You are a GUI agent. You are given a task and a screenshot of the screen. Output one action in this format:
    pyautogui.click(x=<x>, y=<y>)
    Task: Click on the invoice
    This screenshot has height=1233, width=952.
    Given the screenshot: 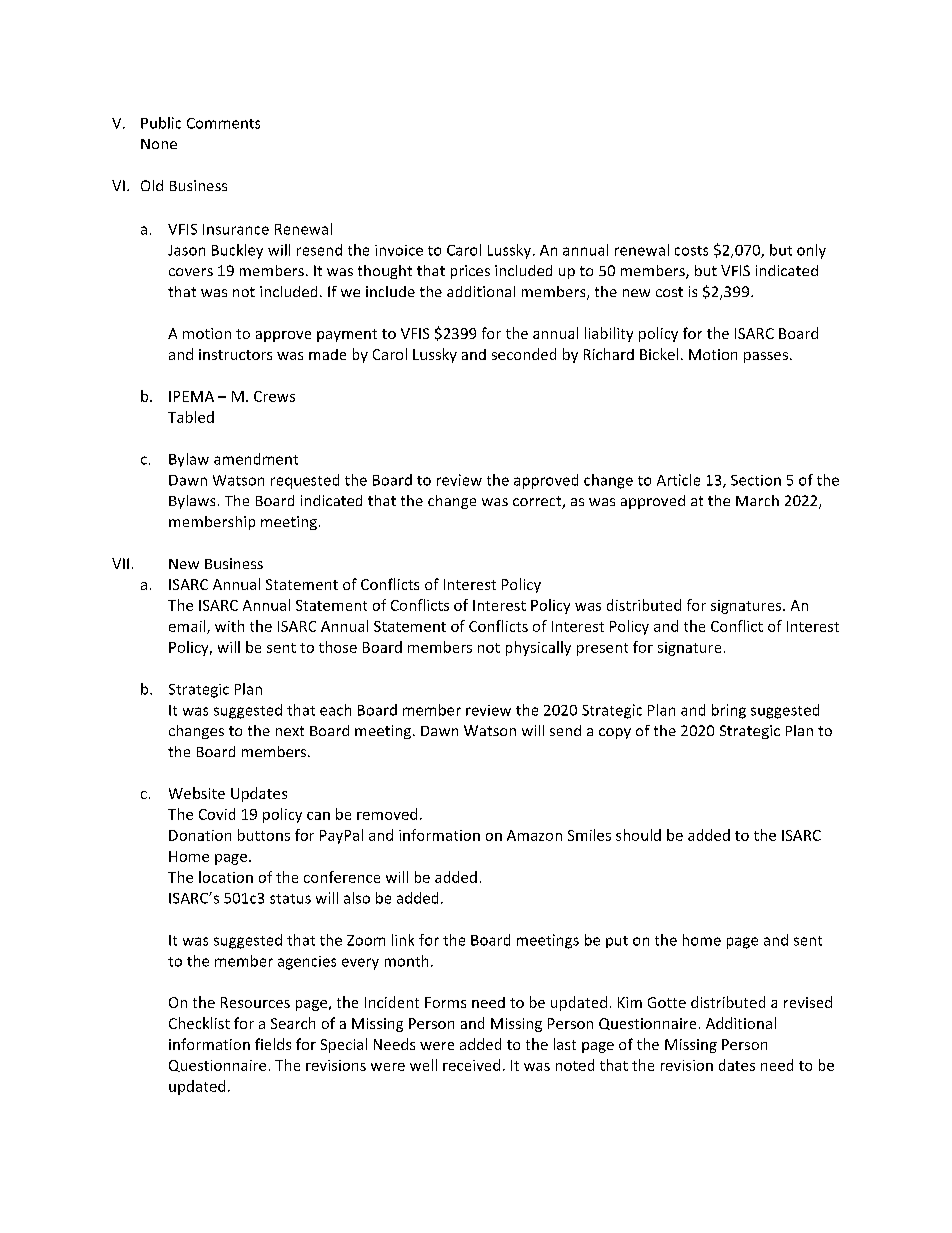 What is the action you would take?
    pyautogui.click(x=399, y=250)
